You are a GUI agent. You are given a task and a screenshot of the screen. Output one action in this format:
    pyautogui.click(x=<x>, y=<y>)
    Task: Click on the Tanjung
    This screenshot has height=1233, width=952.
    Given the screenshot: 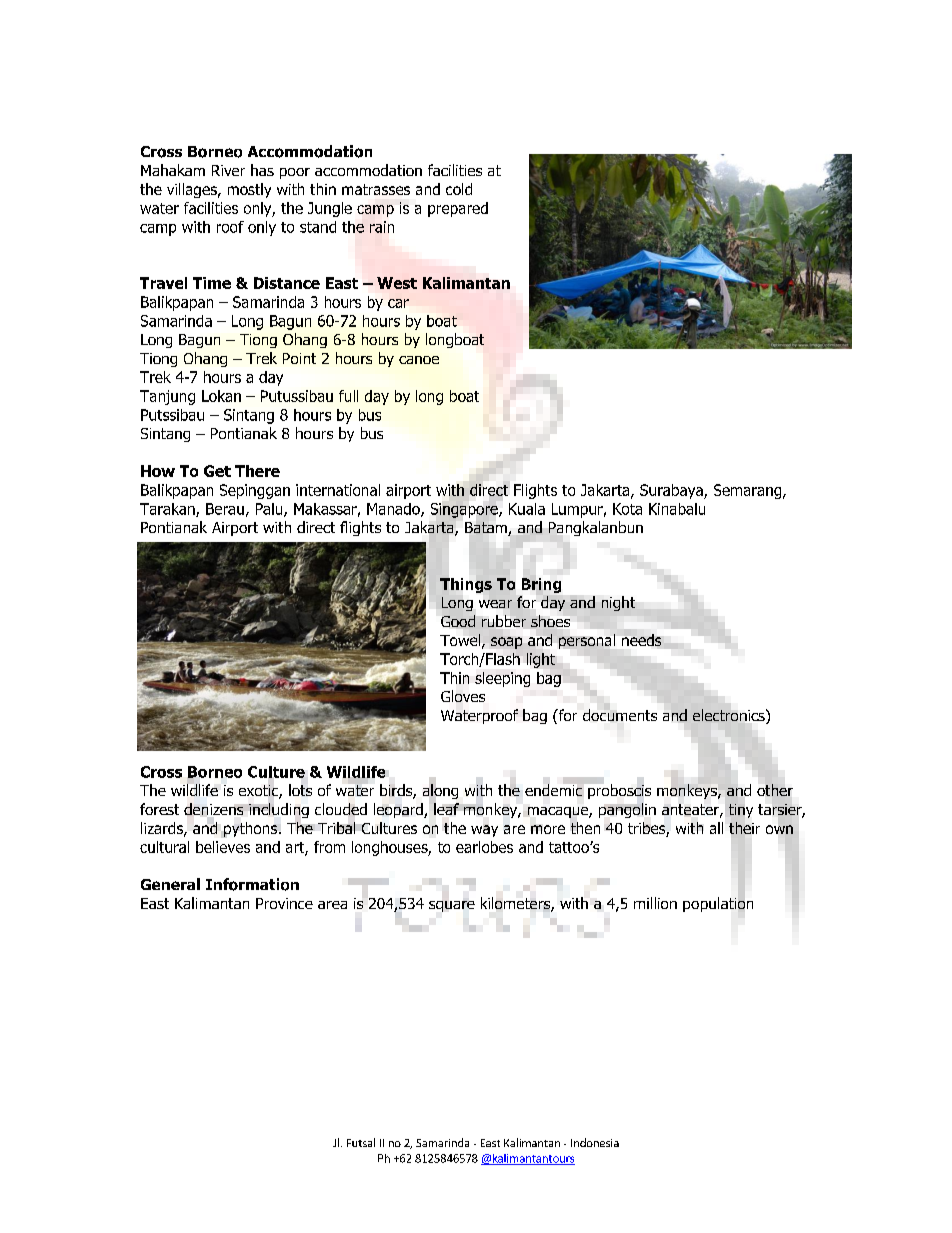 What is the action you would take?
    pyautogui.click(x=167, y=397)
